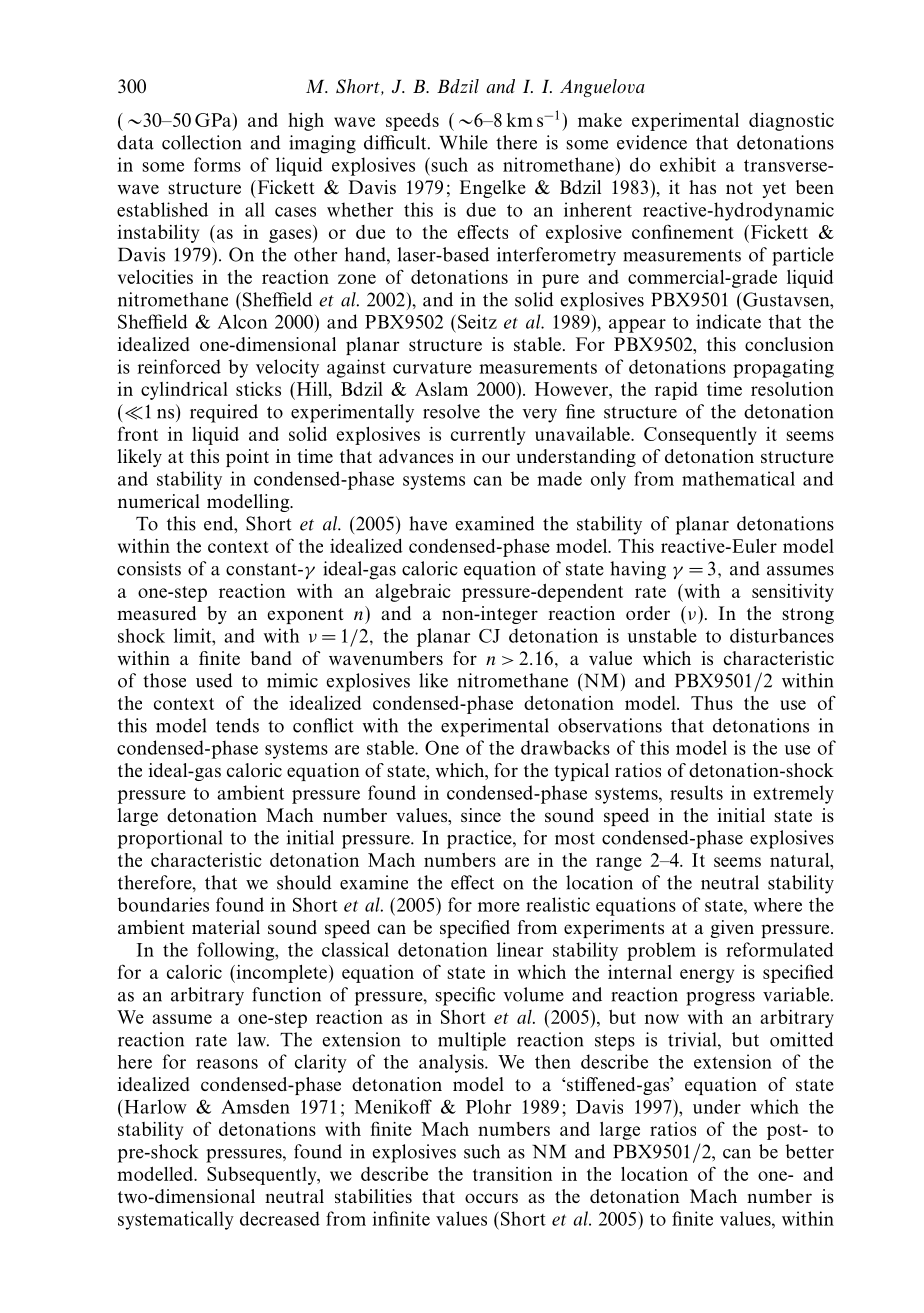 This screenshot has width=924, height=1313. What do you see at coordinates (224, 413) in the screenshot?
I see `required` at bounding box center [224, 413].
